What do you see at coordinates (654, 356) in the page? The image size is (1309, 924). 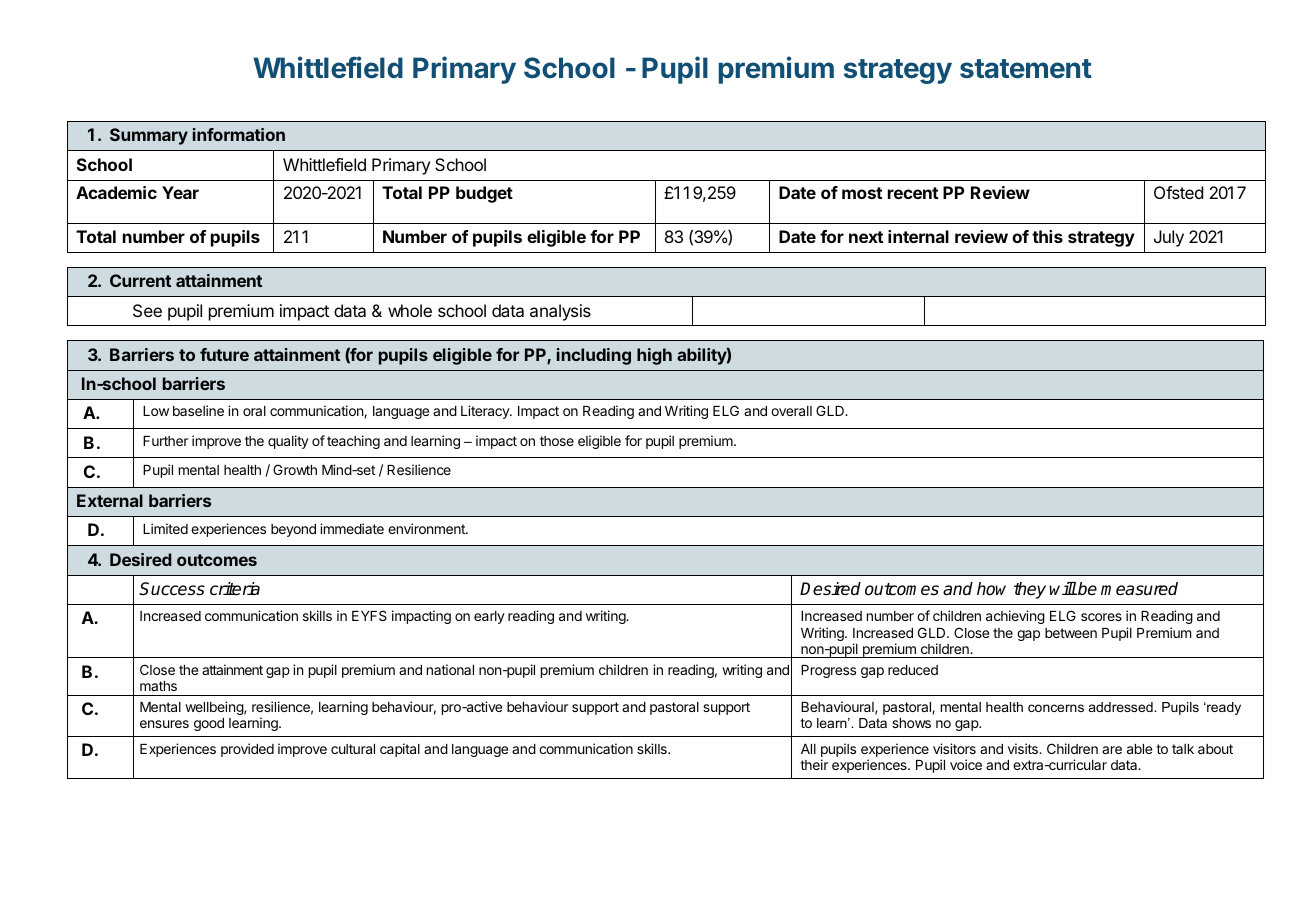 I see `high` at bounding box center [654, 356].
